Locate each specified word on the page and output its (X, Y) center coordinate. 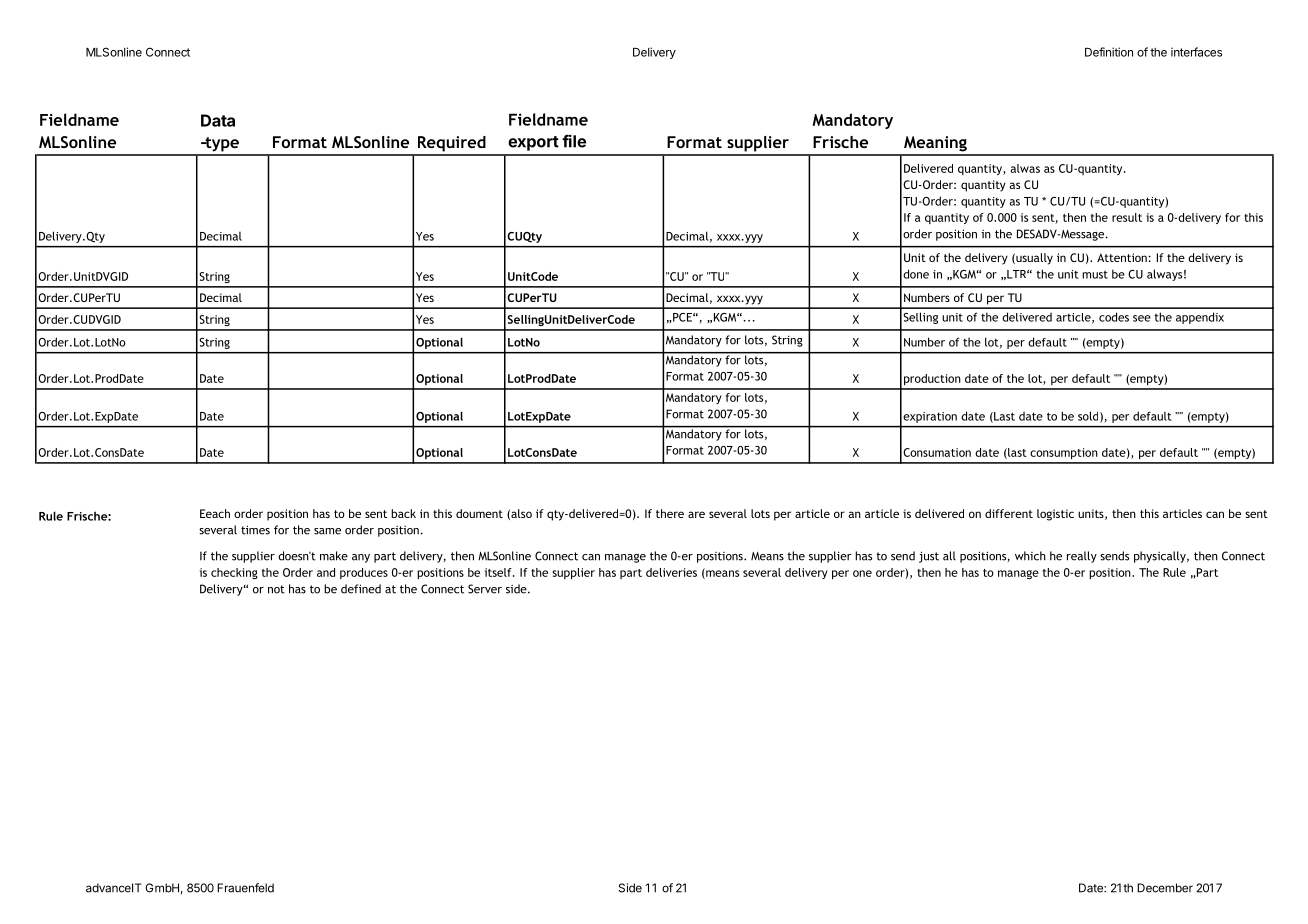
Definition (1109, 52)
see (1142, 318)
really (1082, 557)
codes (1114, 317)
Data (218, 120)
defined (361, 589)
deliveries (671, 572)
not (276, 589)
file (574, 141)
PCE (682, 317)
